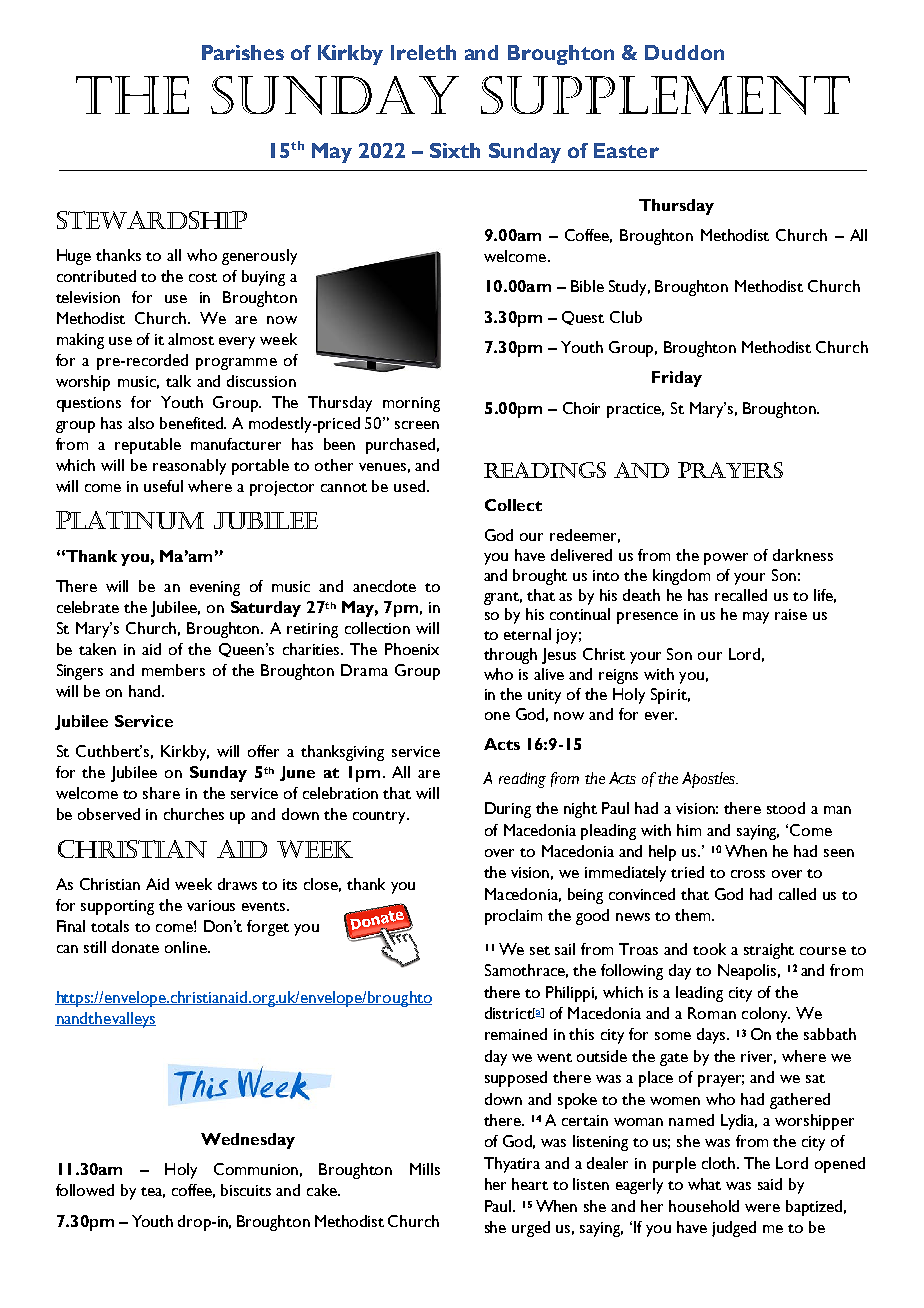 The width and height of the image is (924, 1308). What do you see at coordinates (455, 150) in the image?
I see `Sixth` at bounding box center [455, 150].
